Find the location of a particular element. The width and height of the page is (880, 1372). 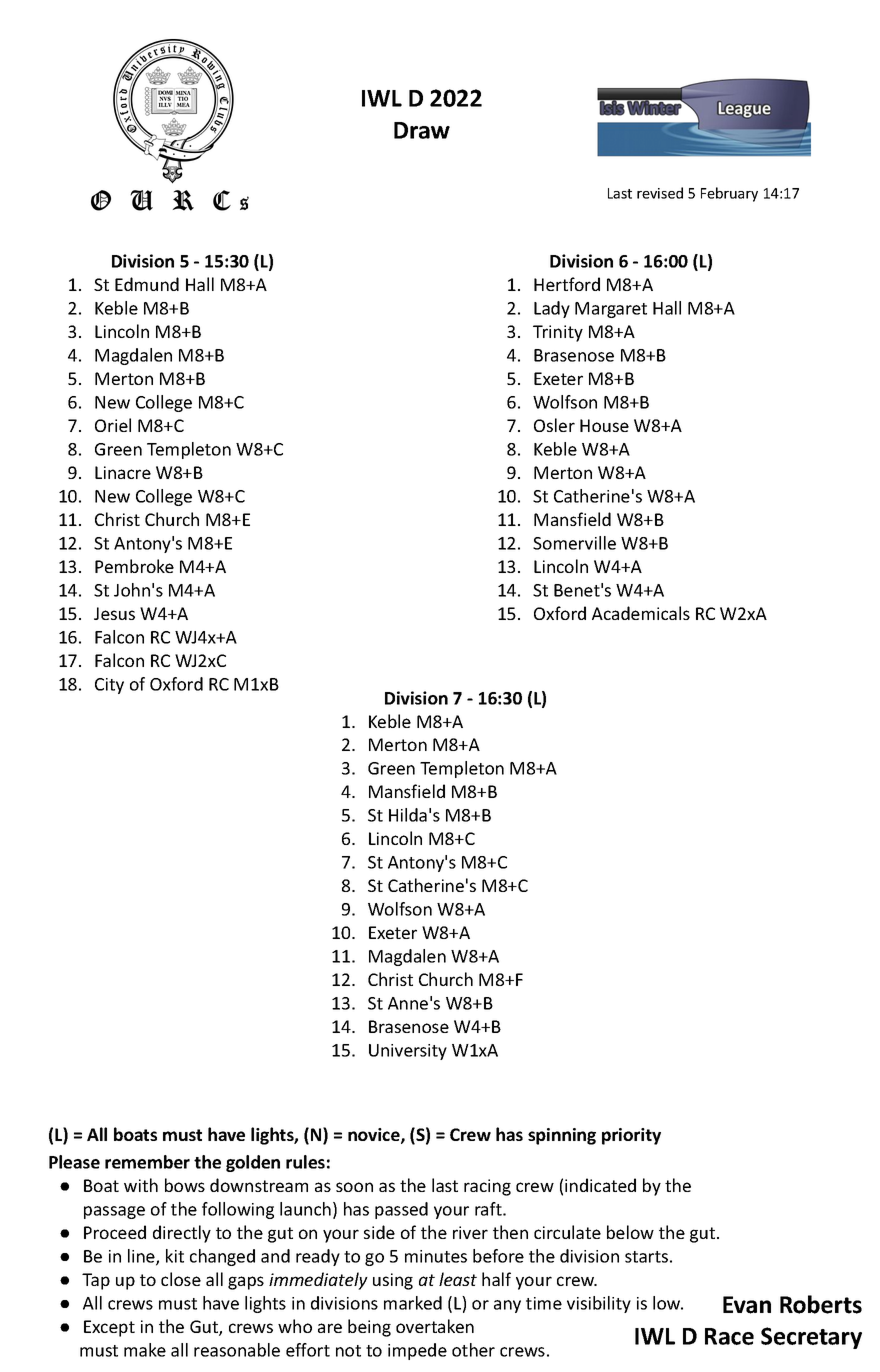

overtaken is located at coordinates (435, 1326).
